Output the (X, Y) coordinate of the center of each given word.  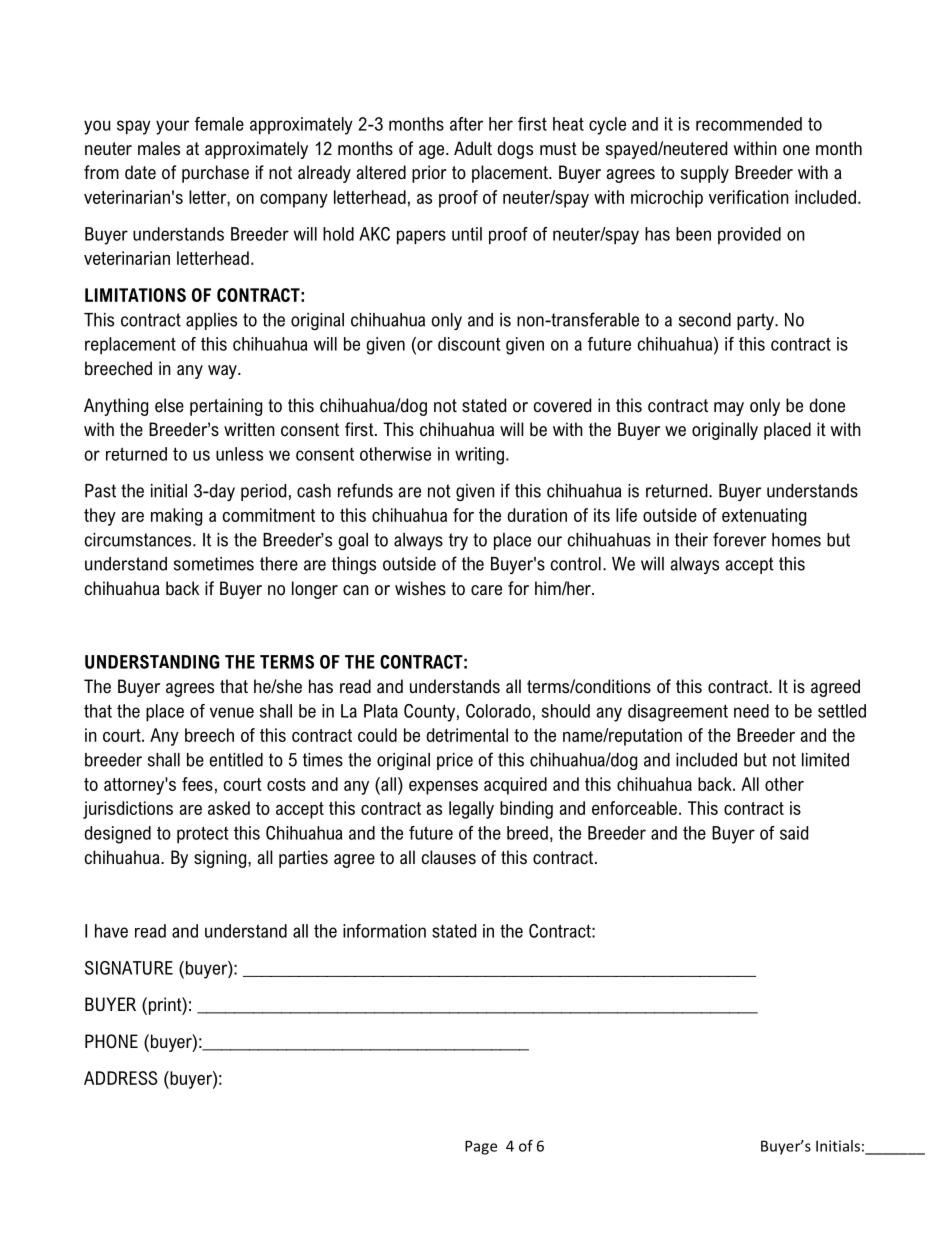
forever (739, 539)
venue (232, 712)
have (111, 931)
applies (211, 321)
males (159, 148)
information (384, 931)
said (794, 833)
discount (469, 344)
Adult (473, 148)
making (176, 517)
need (751, 711)
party (756, 321)
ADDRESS (120, 1078)
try (458, 541)
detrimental (467, 735)
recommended (749, 124)
